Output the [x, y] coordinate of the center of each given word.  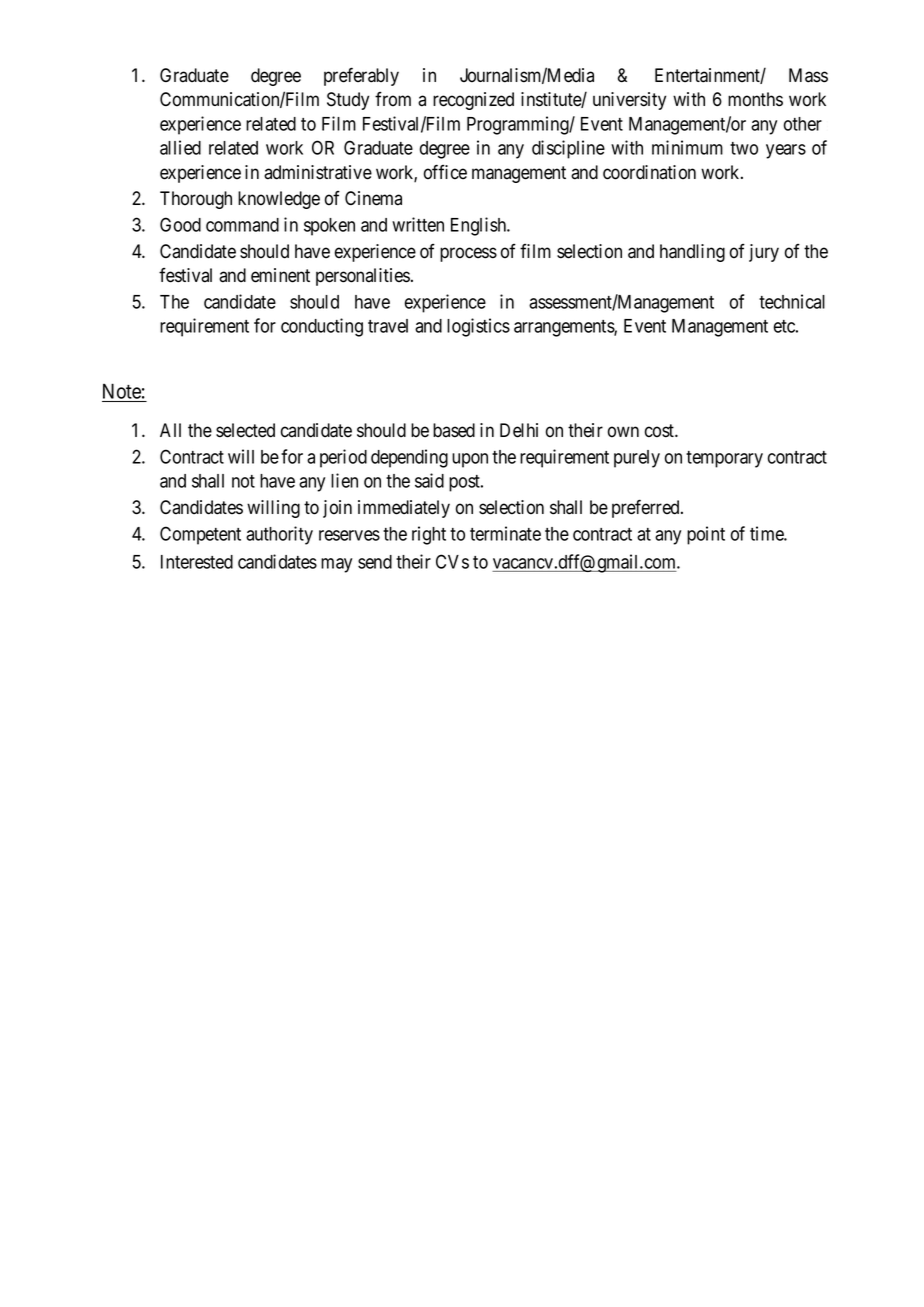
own [623, 432]
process [468, 254]
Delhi [519, 430]
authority [279, 535]
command [242, 225]
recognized [473, 101]
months [755, 99]
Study [348, 101]
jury [764, 253]
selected [245, 430]
